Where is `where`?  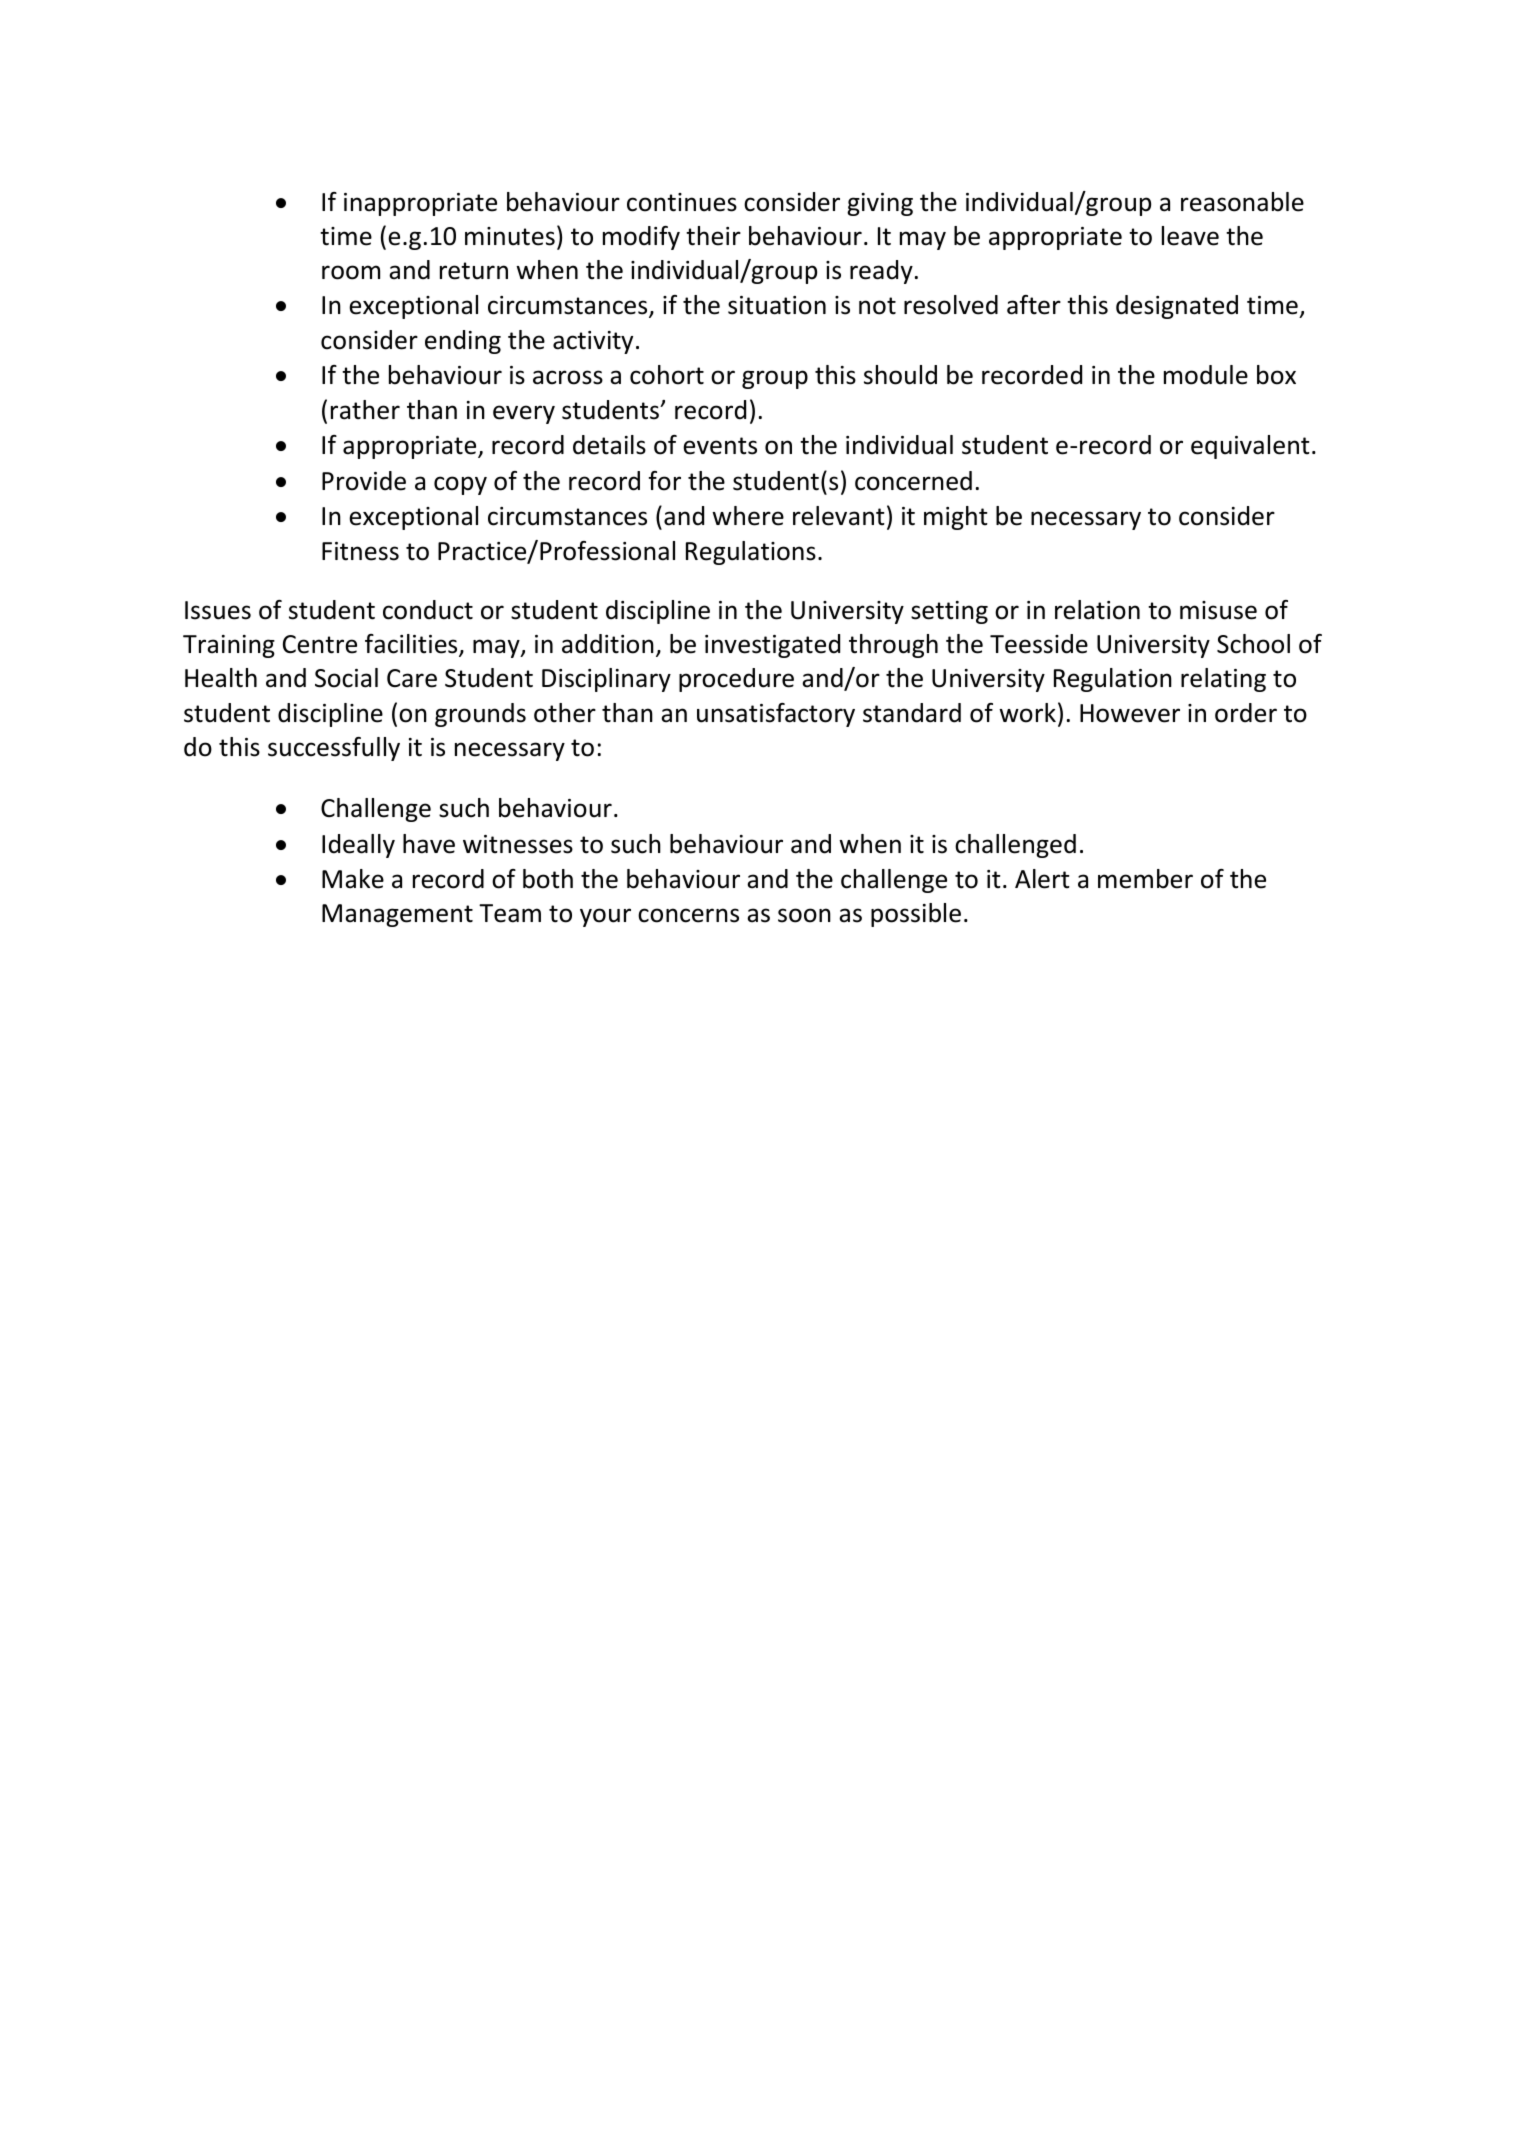 where is located at coordinates (748, 516).
